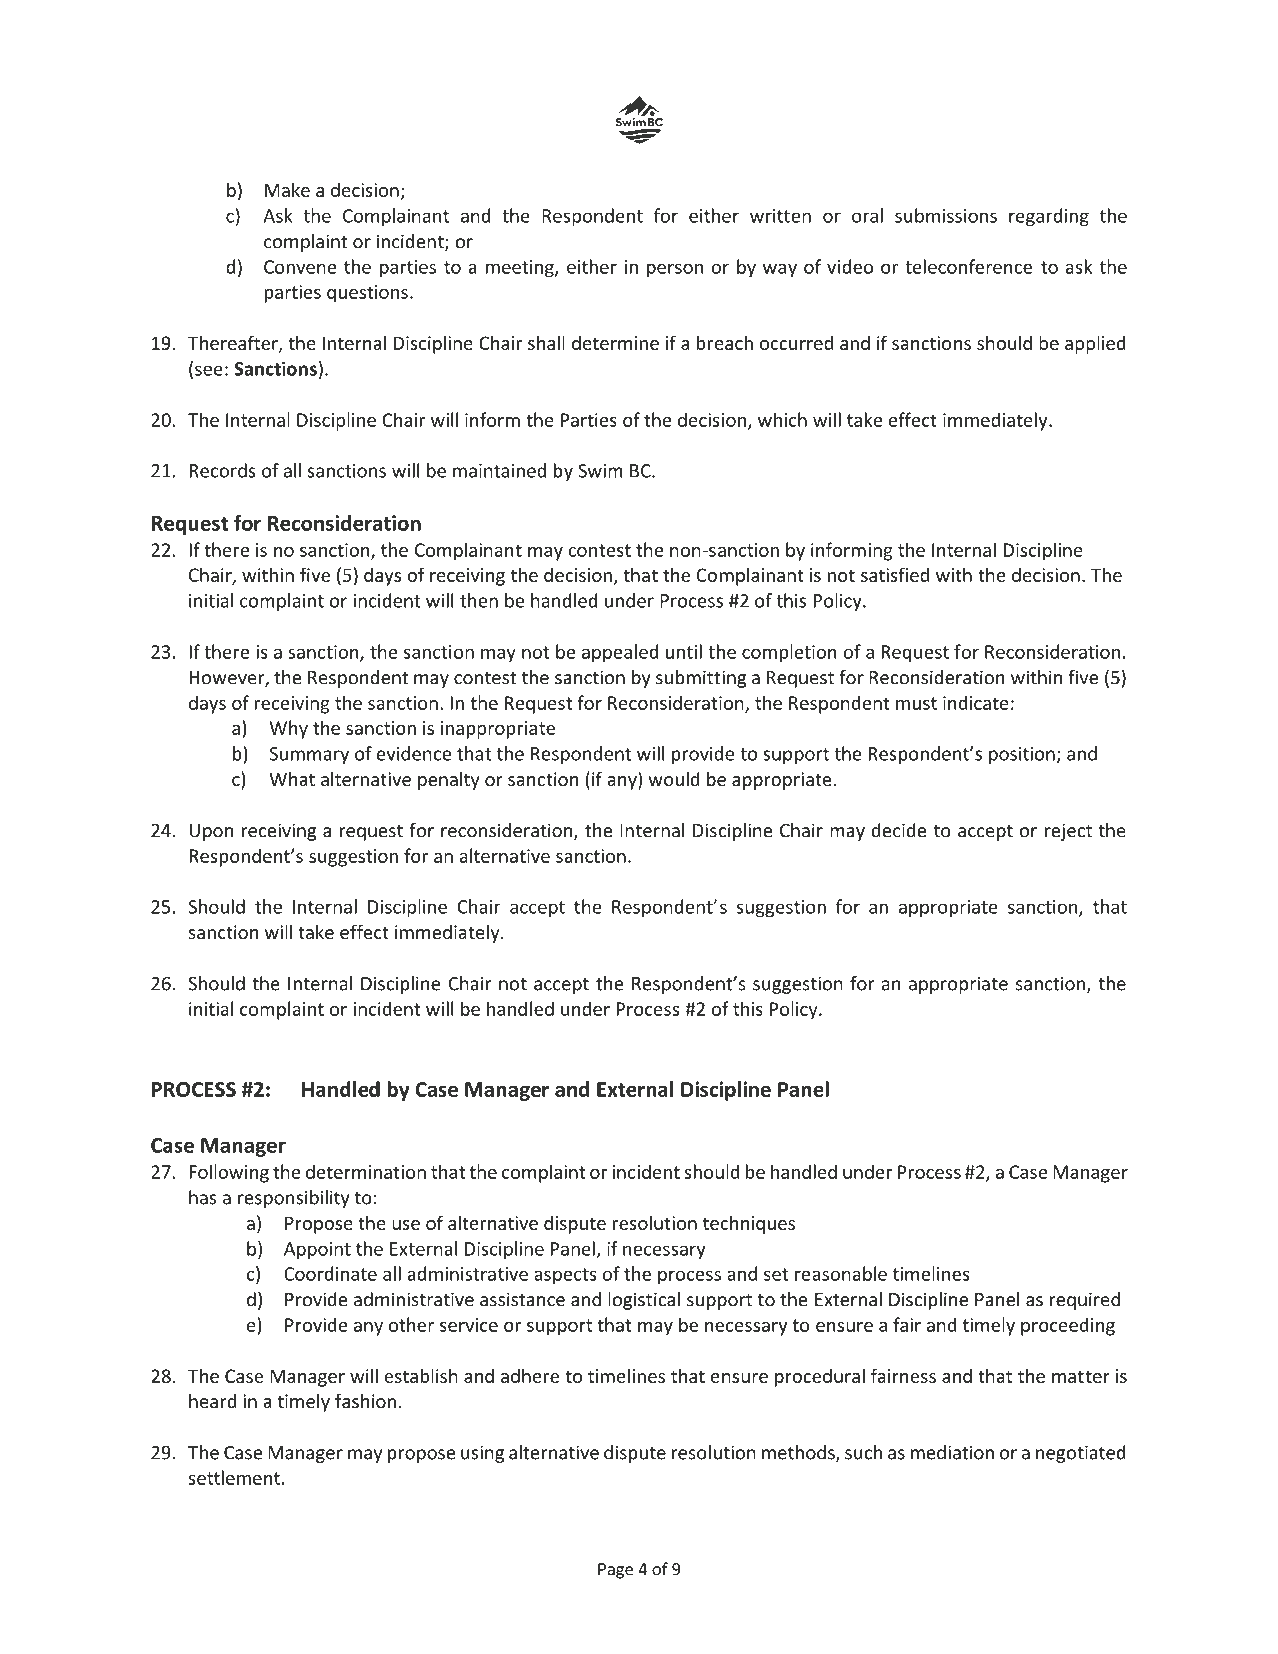 Image resolution: width=1278 pixels, height=1654 pixels. What do you see at coordinates (366, 1171) in the screenshot?
I see `determination` at bounding box center [366, 1171].
